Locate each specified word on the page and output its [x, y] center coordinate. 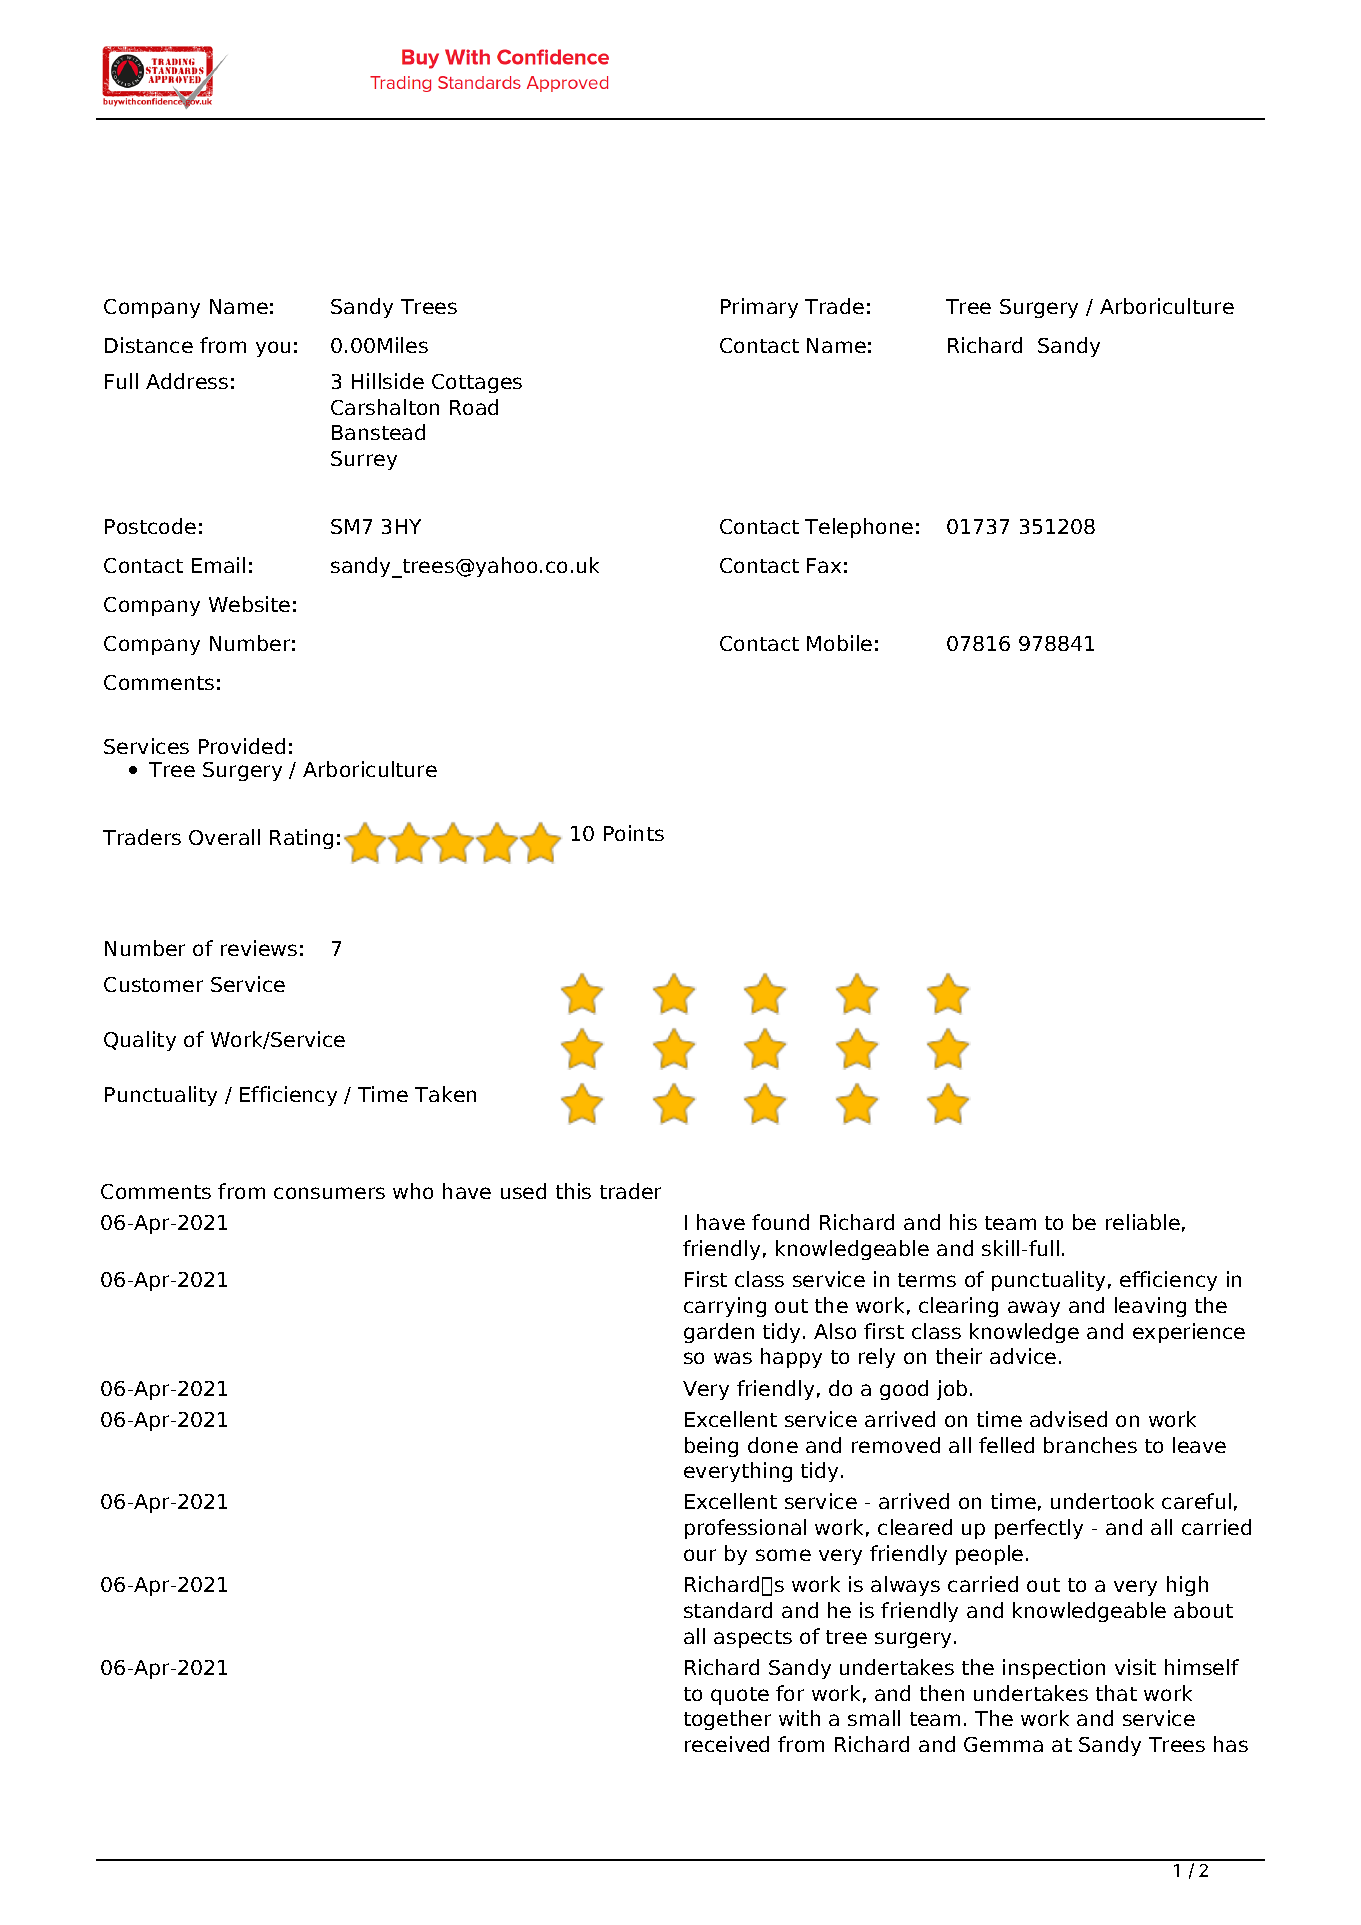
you [273, 349]
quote [740, 1696]
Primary [759, 308]
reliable [1143, 1222]
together [727, 1720]
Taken [445, 1094]
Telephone [859, 528]
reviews [259, 948]
